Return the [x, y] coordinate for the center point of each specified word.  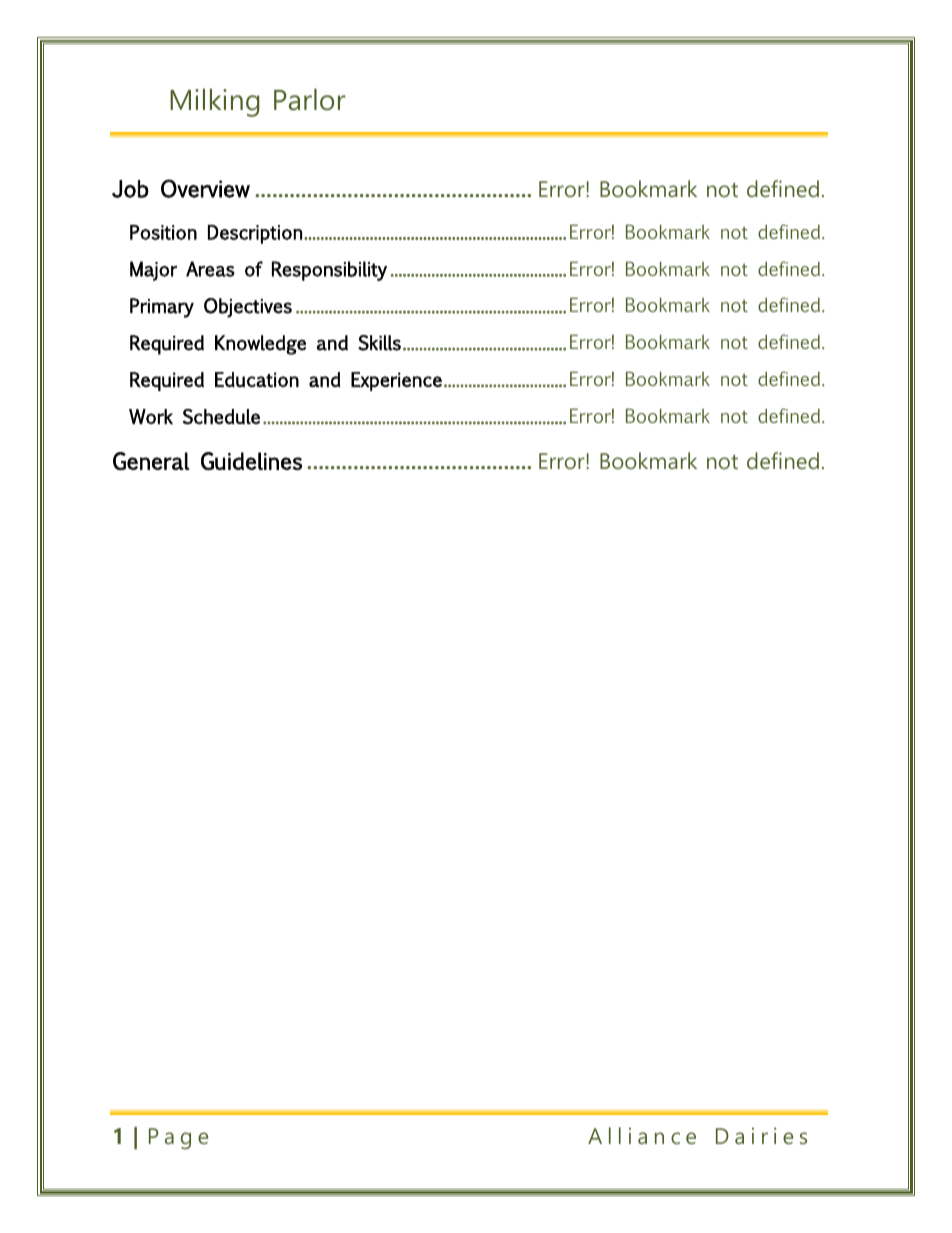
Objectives [248, 308]
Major [153, 271]
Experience [396, 381]
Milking [214, 102]
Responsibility [329, 271]
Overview [205, 188]
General [151, 461]
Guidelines [251, 461]
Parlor [309, 99]
